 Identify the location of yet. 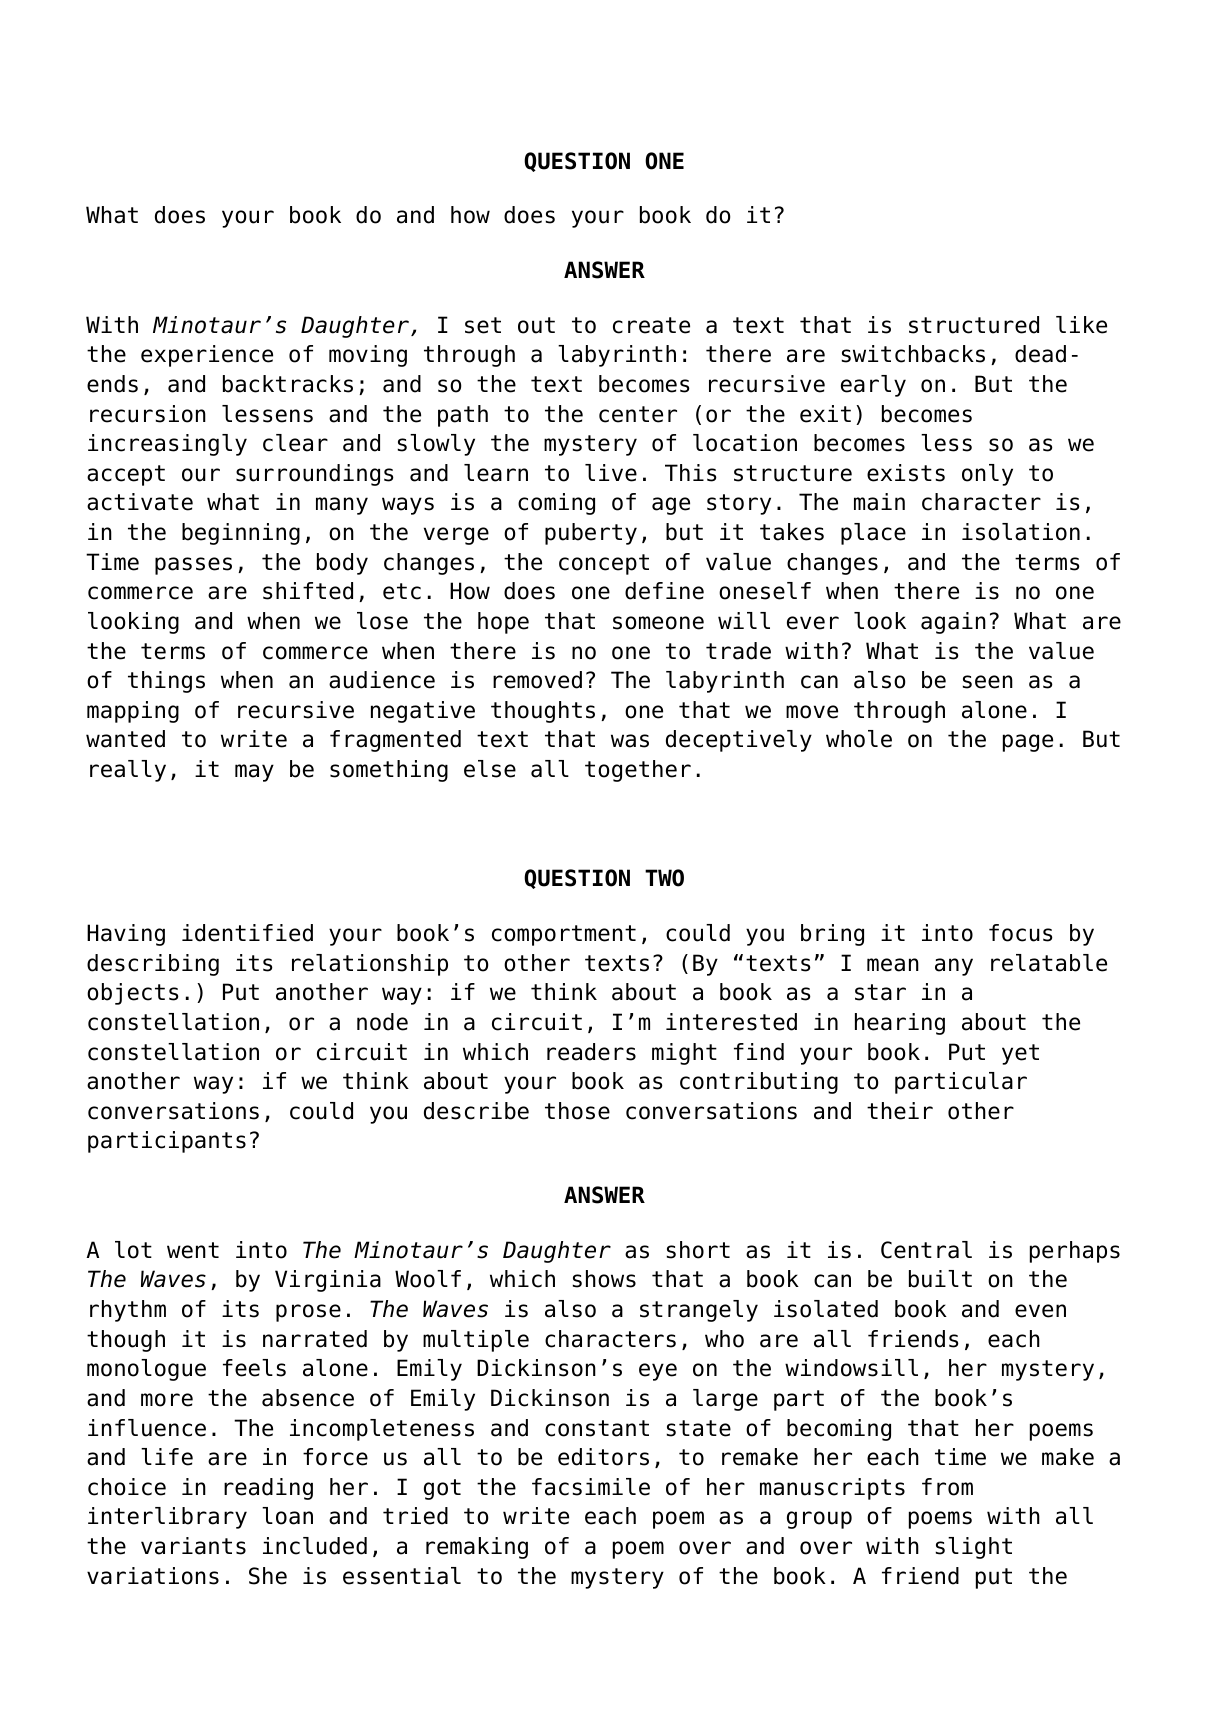
(1020, 1054).
